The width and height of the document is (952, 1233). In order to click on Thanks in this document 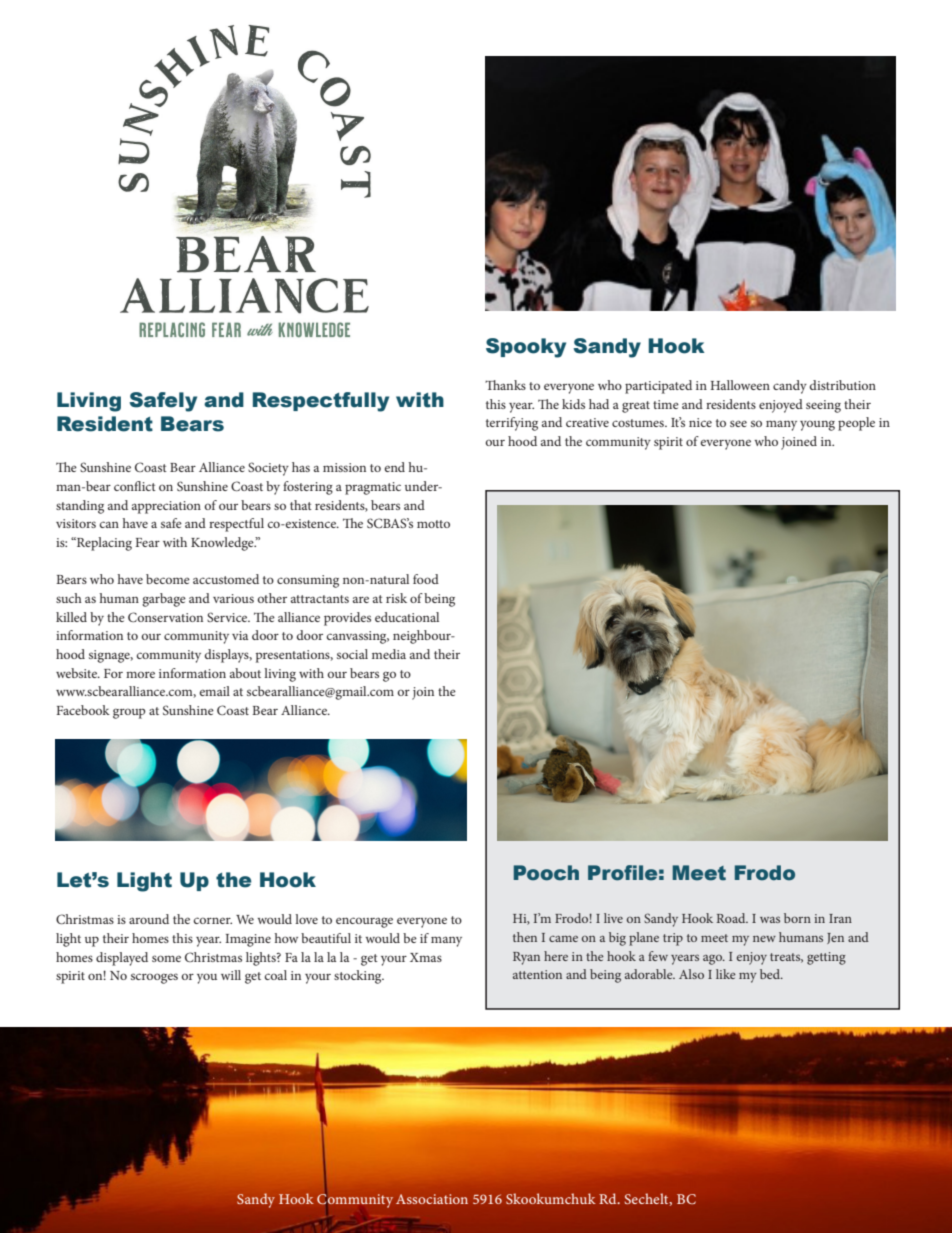, I will do `click(505, 385)`.
